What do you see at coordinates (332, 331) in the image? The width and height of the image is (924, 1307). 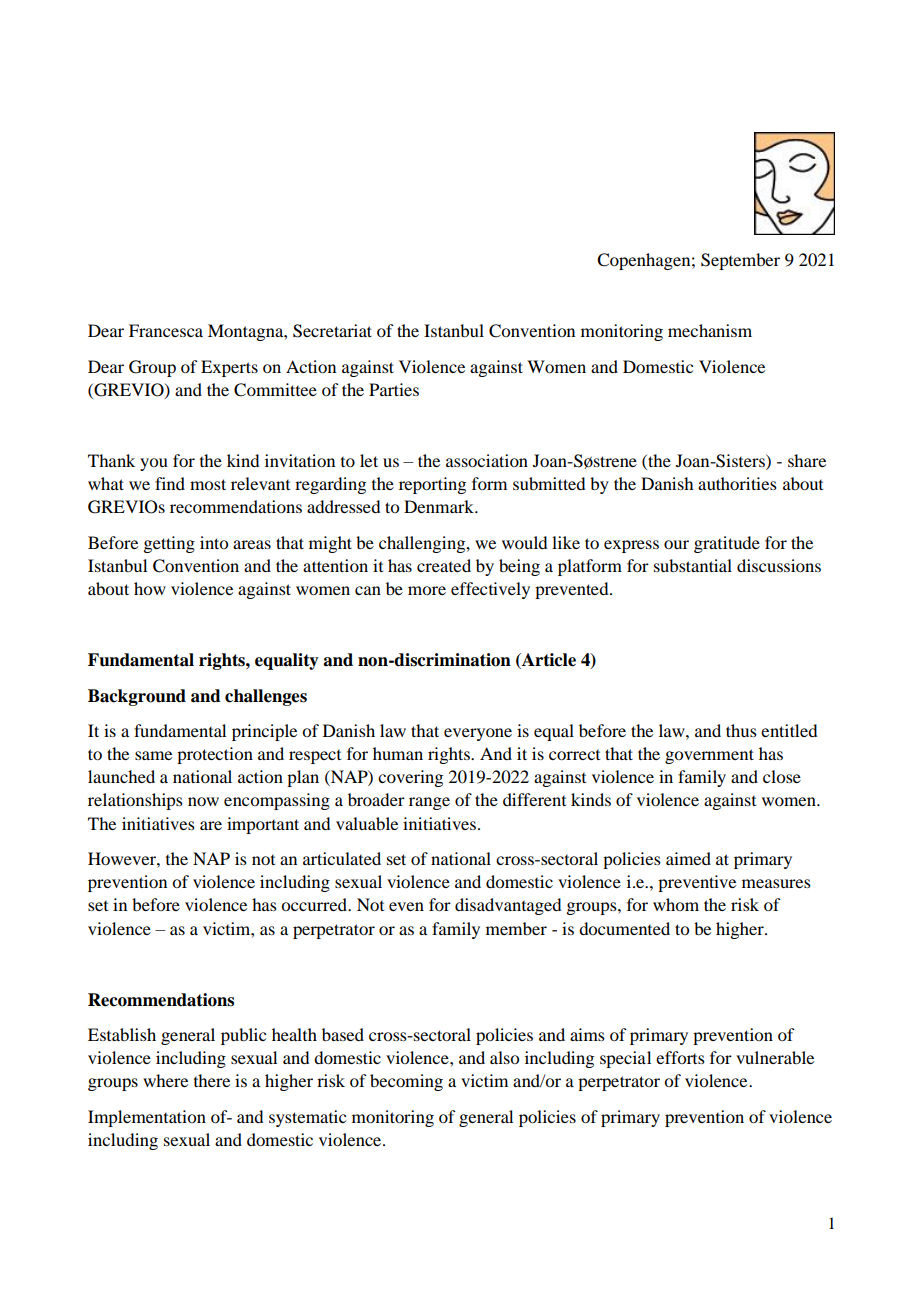 I see `Secretariat` at bounding box center [332, 331].
